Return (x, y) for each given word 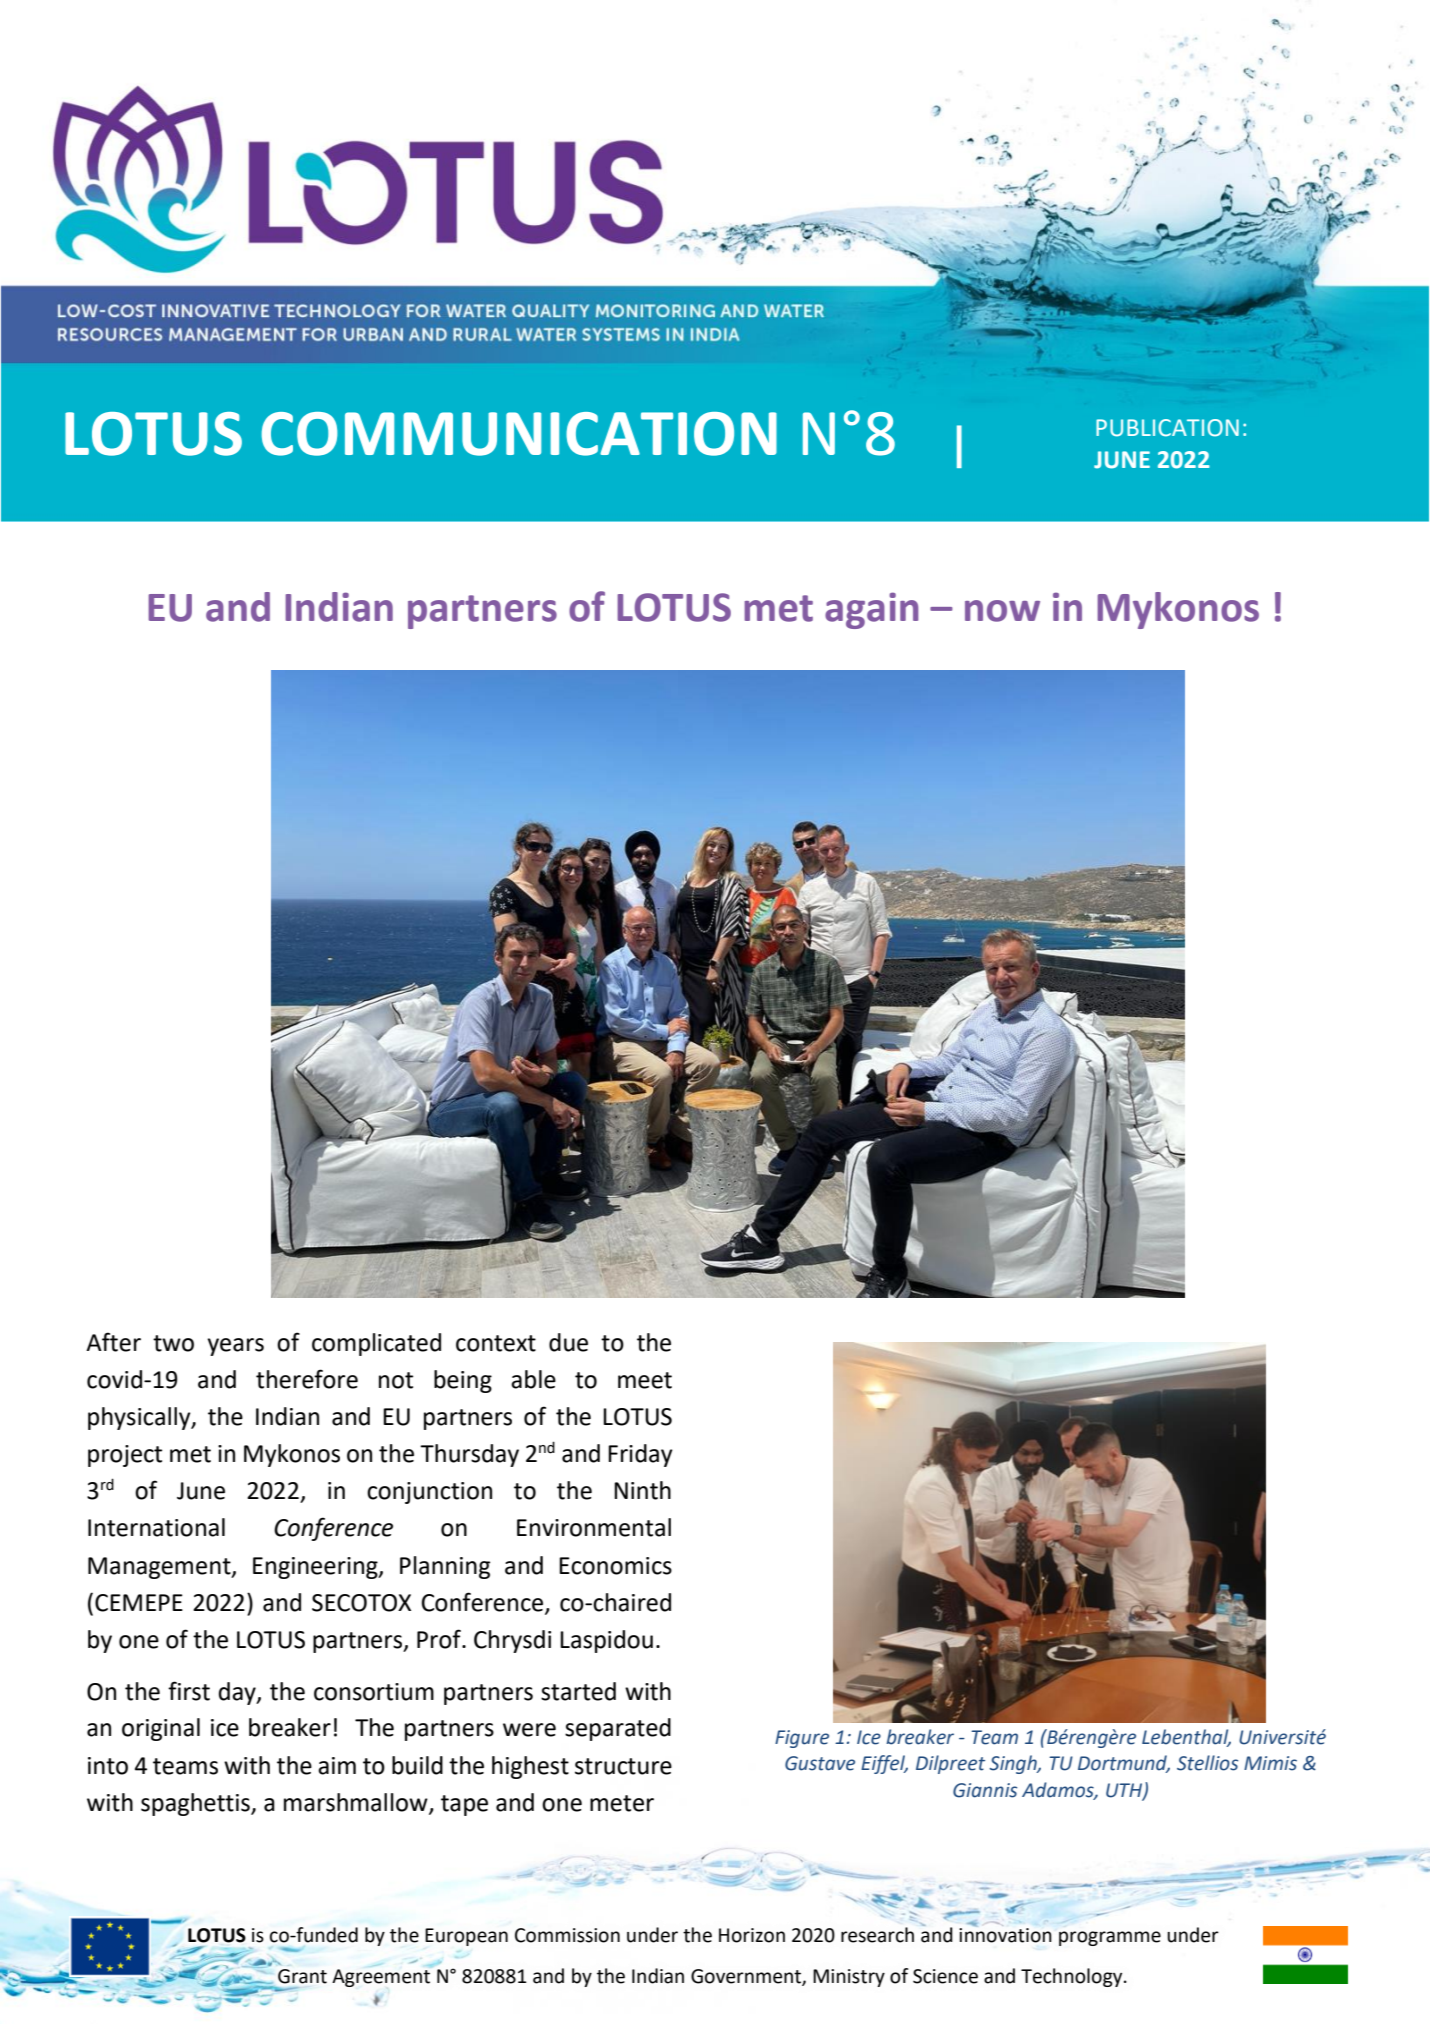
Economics (615, 1566)
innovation (1005, 1934)
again (871, 610)
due (568, 1342)
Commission (567, 1935)
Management (160, 1568)
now (1002, 611)
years (235, 1347)
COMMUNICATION (519, 434)
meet (645, 1380)
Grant (302, 1976)
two (173, 1343)
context (496, 1343)
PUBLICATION (1167, 428)
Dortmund (1124, 1764)
